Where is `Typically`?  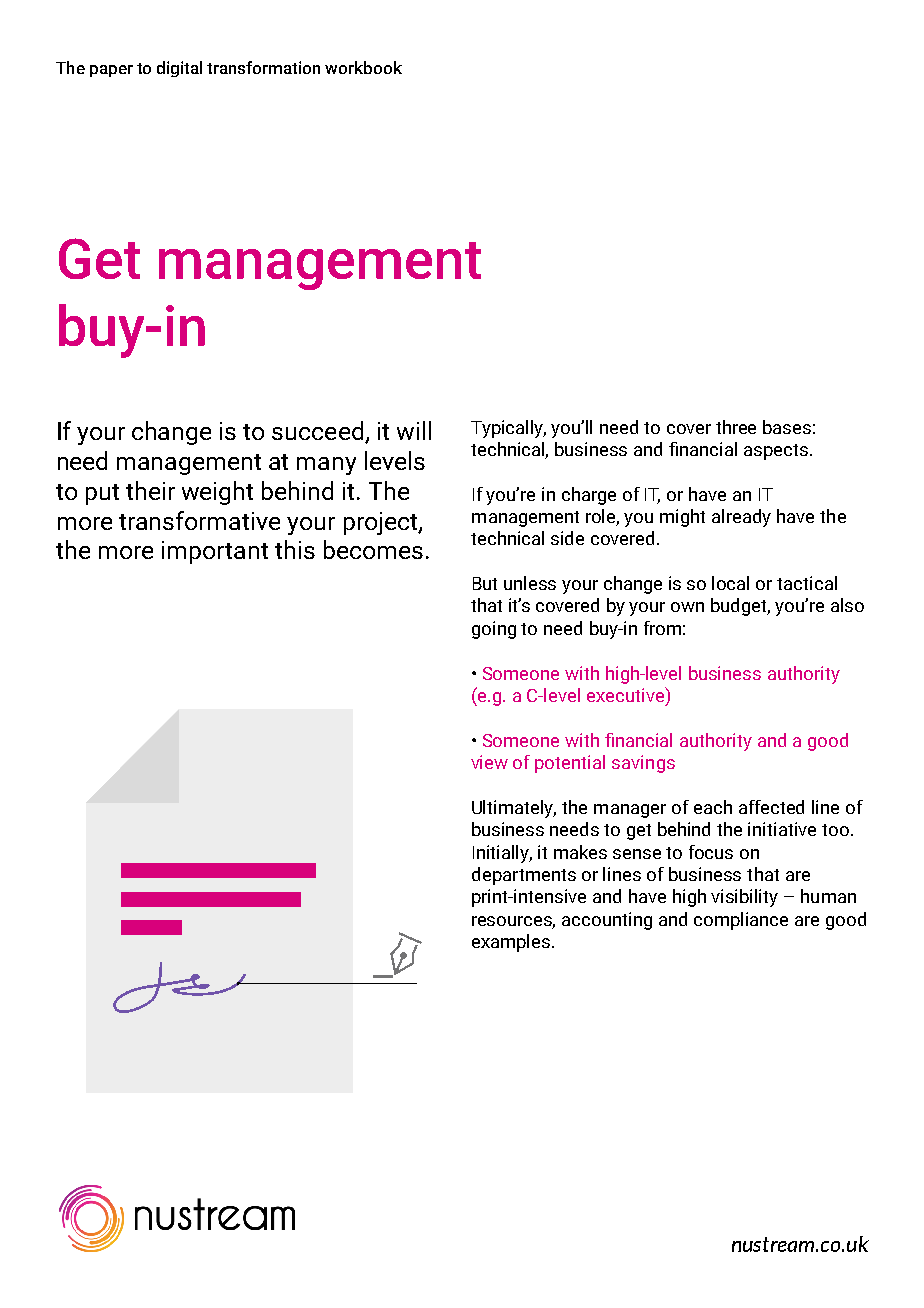
Typically is located at coordinates (508, 429).
